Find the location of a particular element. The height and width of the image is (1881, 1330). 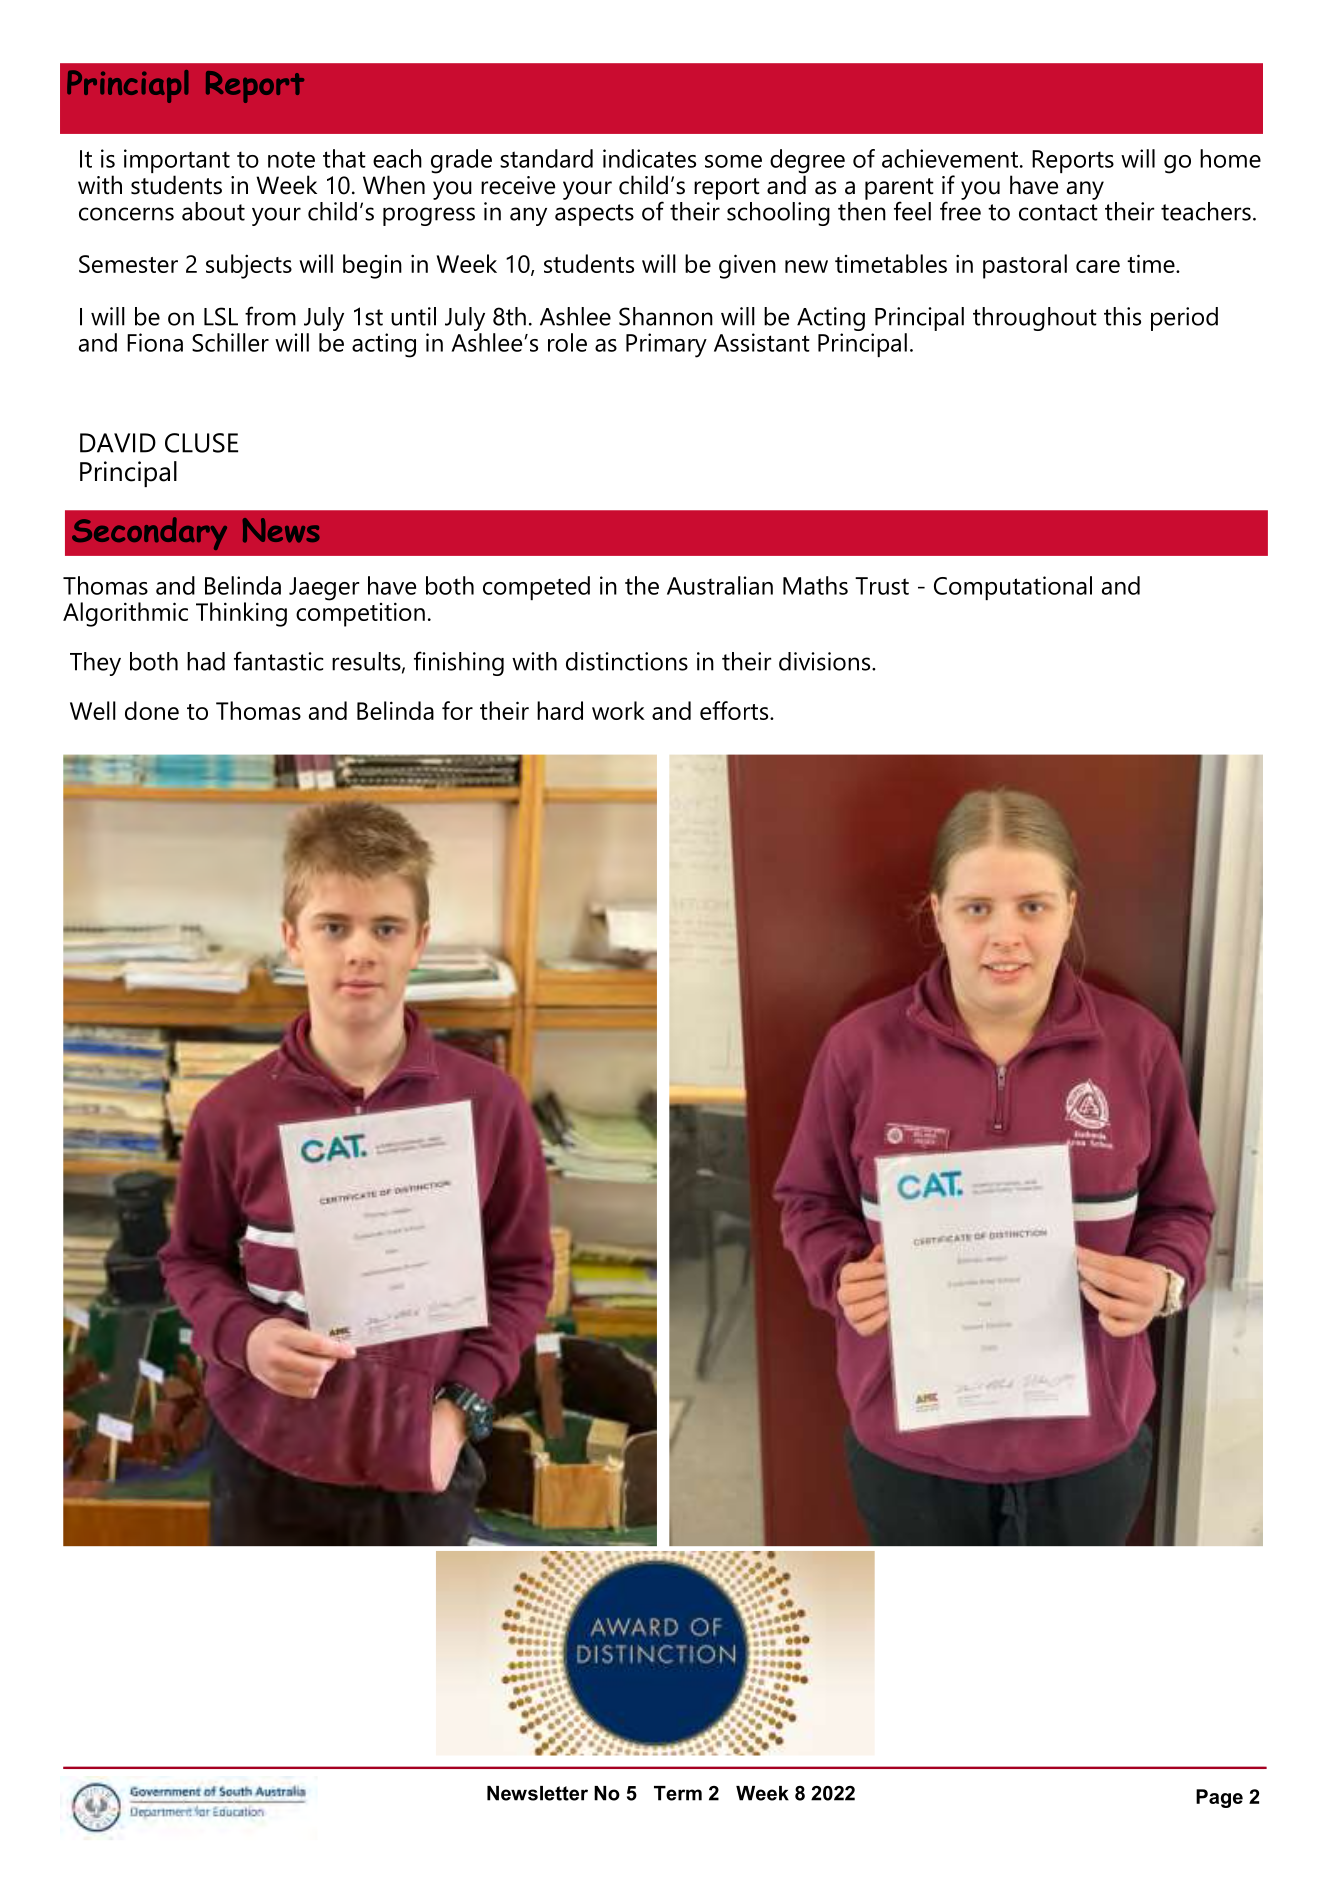

aspects is located at coordinates (594, 215).
